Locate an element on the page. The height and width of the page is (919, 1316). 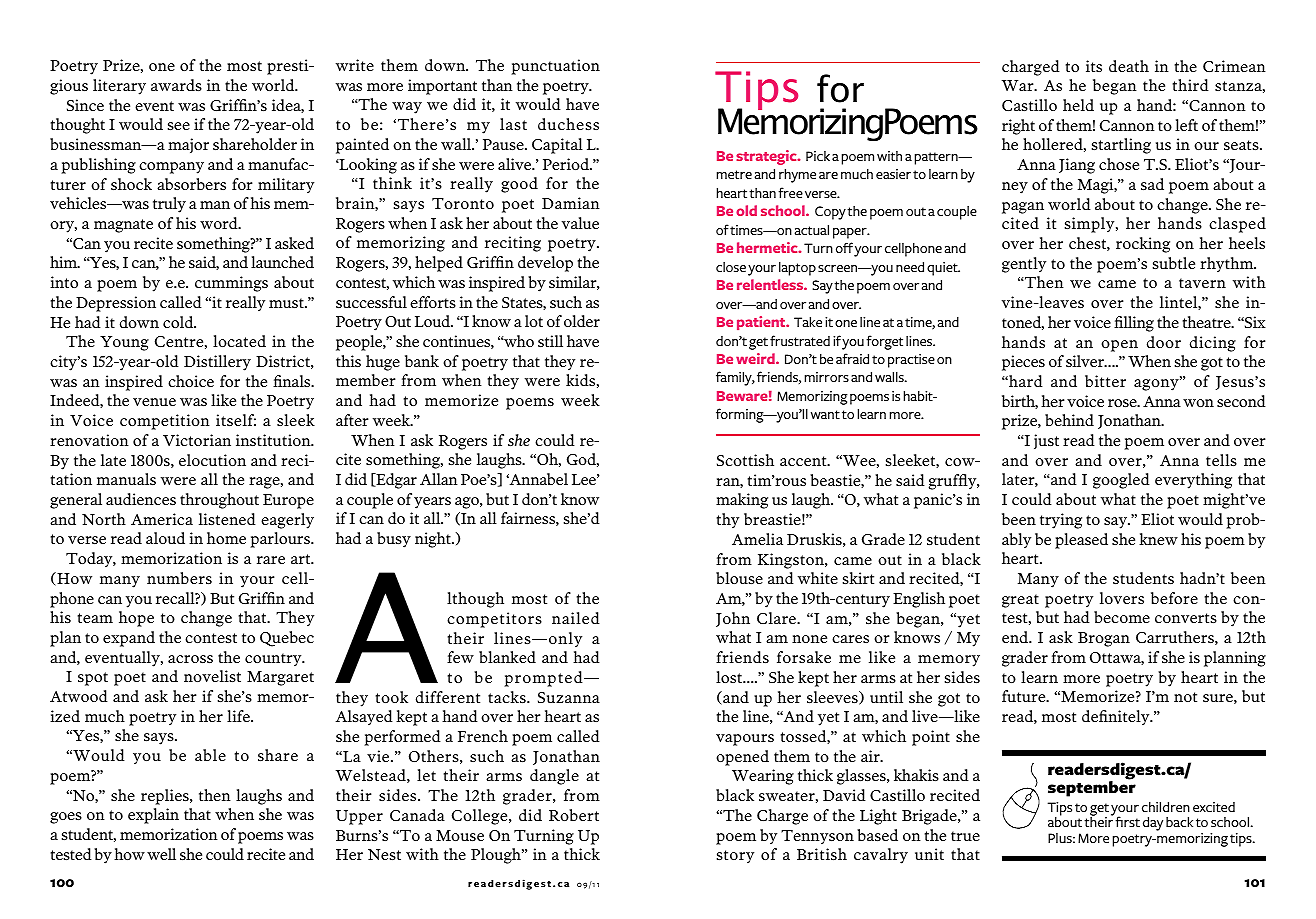
googled is located at coordinates (1121, 481).
